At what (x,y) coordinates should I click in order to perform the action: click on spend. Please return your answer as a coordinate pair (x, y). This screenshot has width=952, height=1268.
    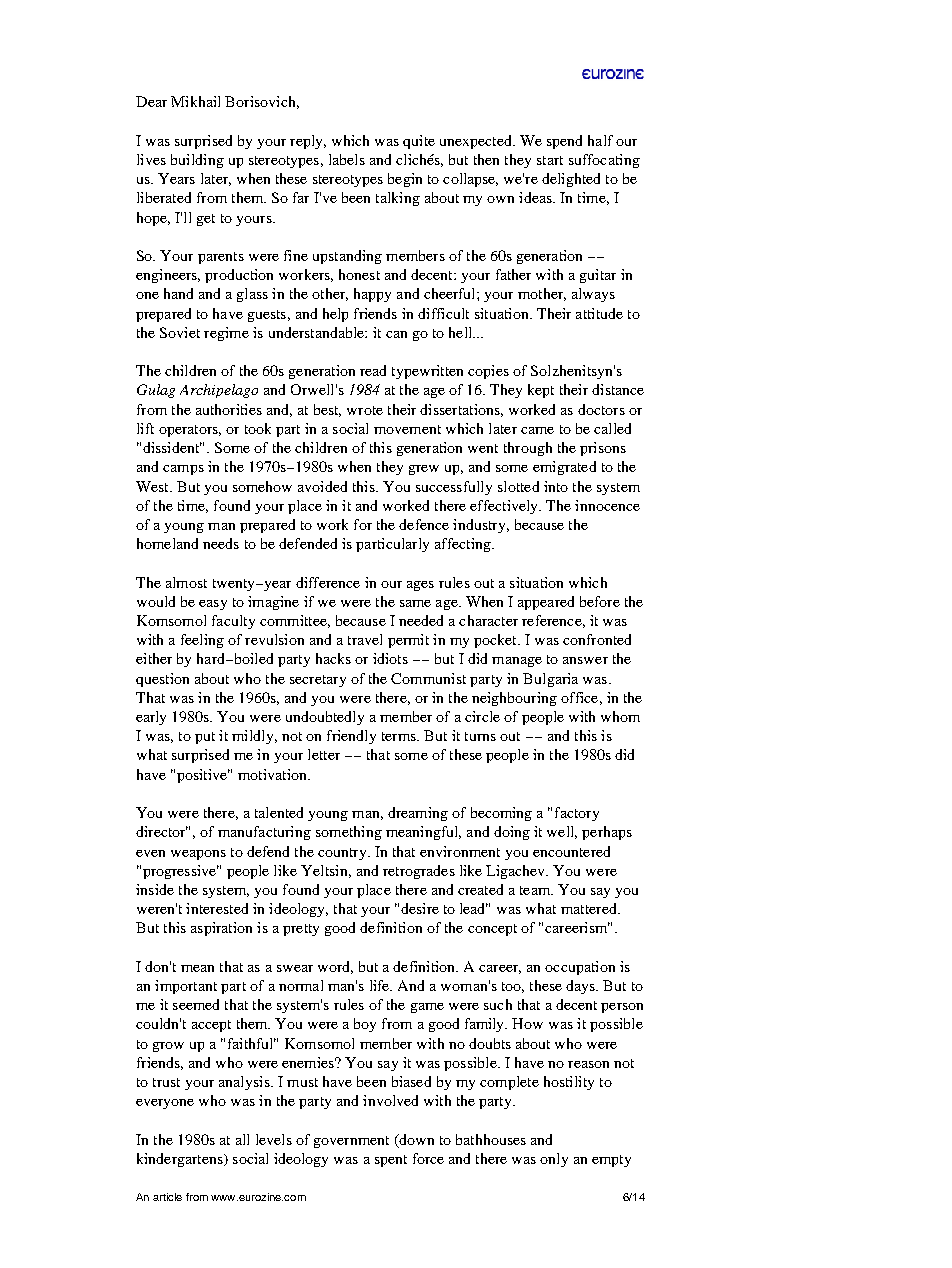
    Looking at the image, I should click on (564, 142).
